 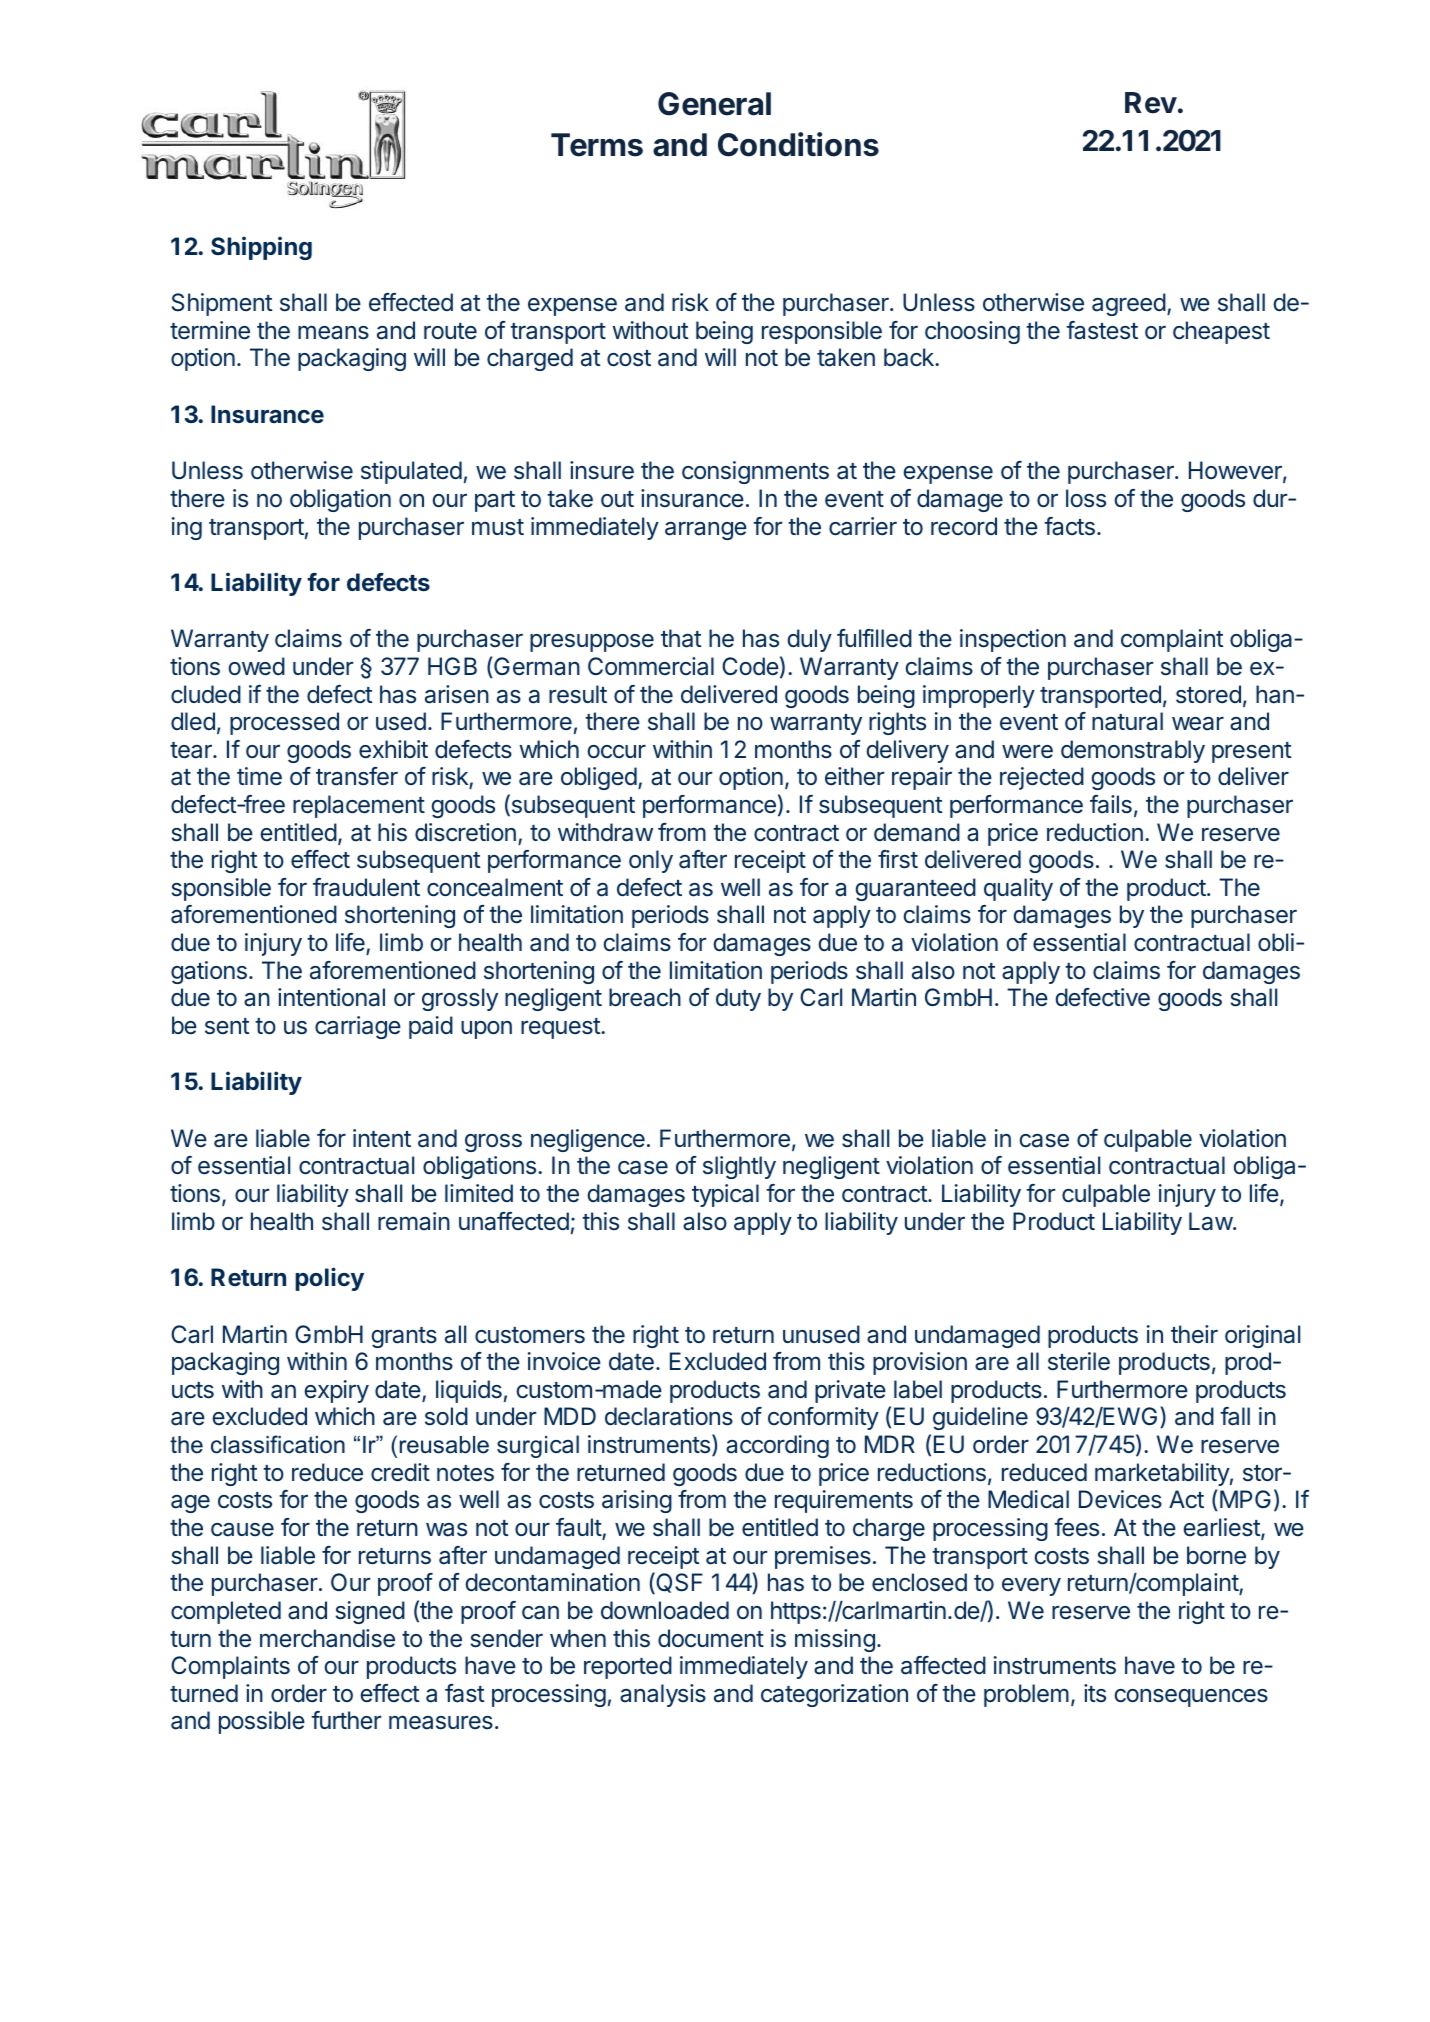 I want to click on merchandise, so click(x=327, y=1638).
